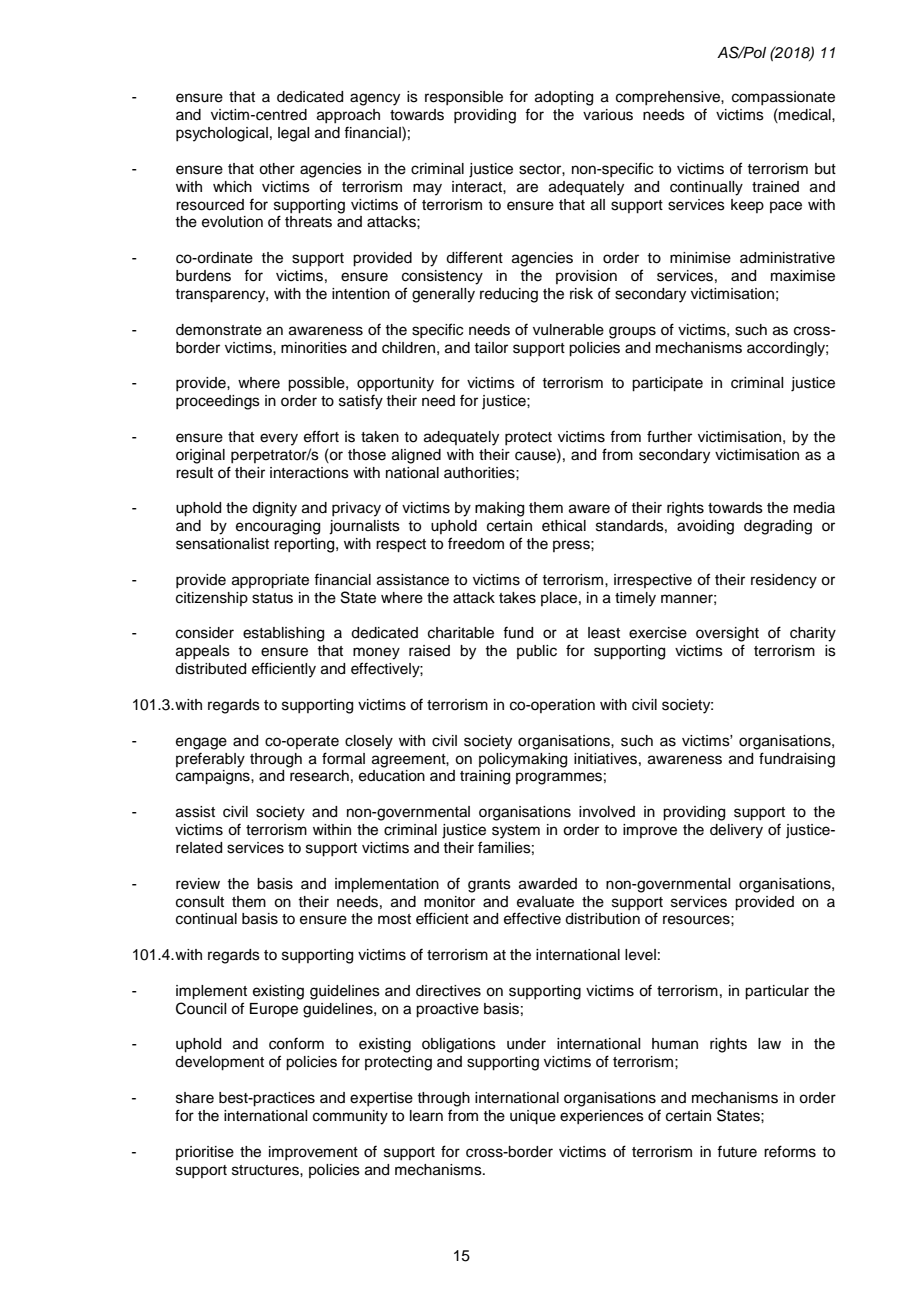 The height and width of the screenshot is (1308, 924). What do you see at coordinates (464, 98) in the screenshot?
I see `responsible` at bounding box center [464, 98].
